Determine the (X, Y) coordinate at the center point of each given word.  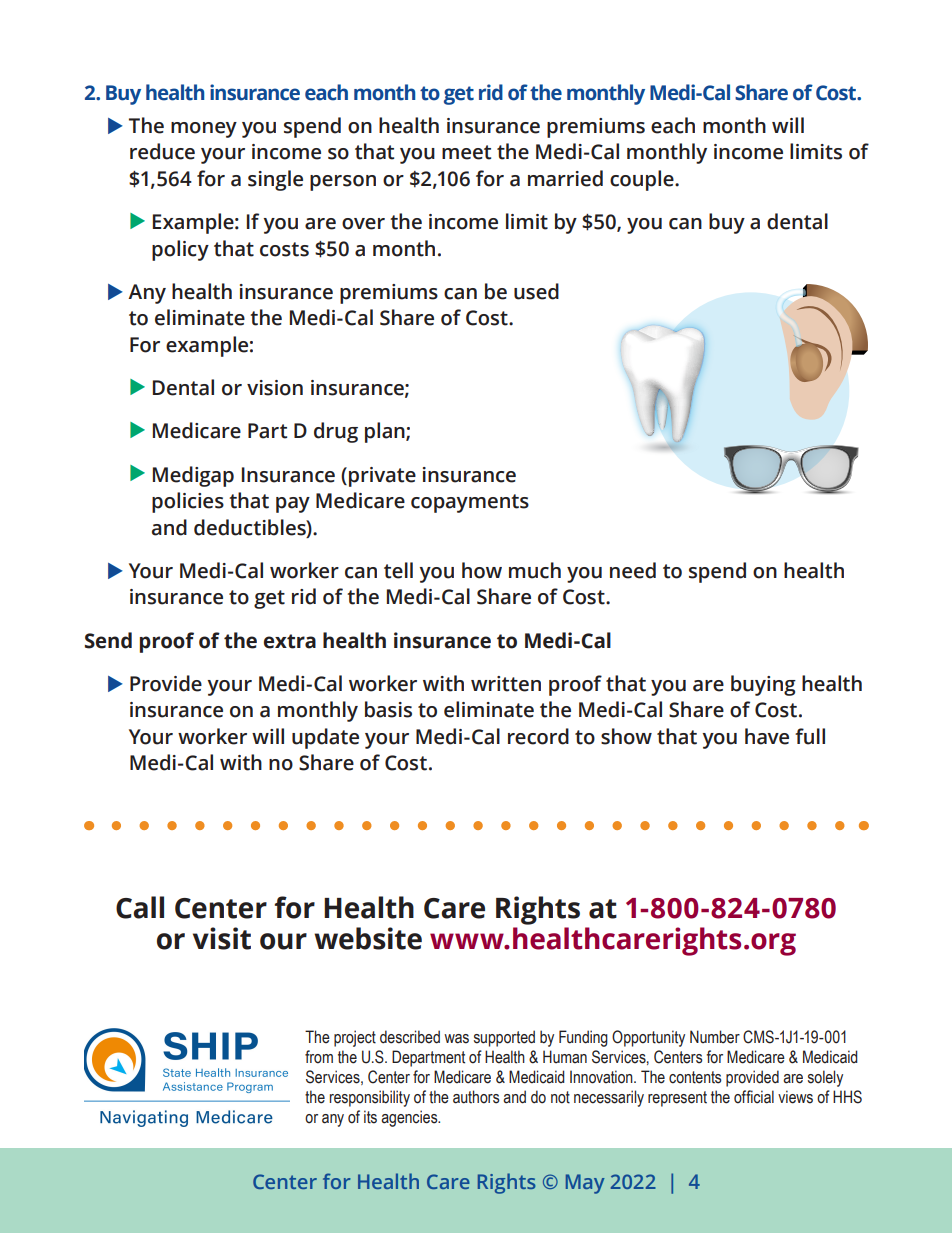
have (767, 736)
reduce (162, 151)
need (633, 570)
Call (140, 907)
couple (643, 180)
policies (188, 502)
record (538, 736)
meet (466, 152)
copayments (470, 503)
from (319, 1057)
